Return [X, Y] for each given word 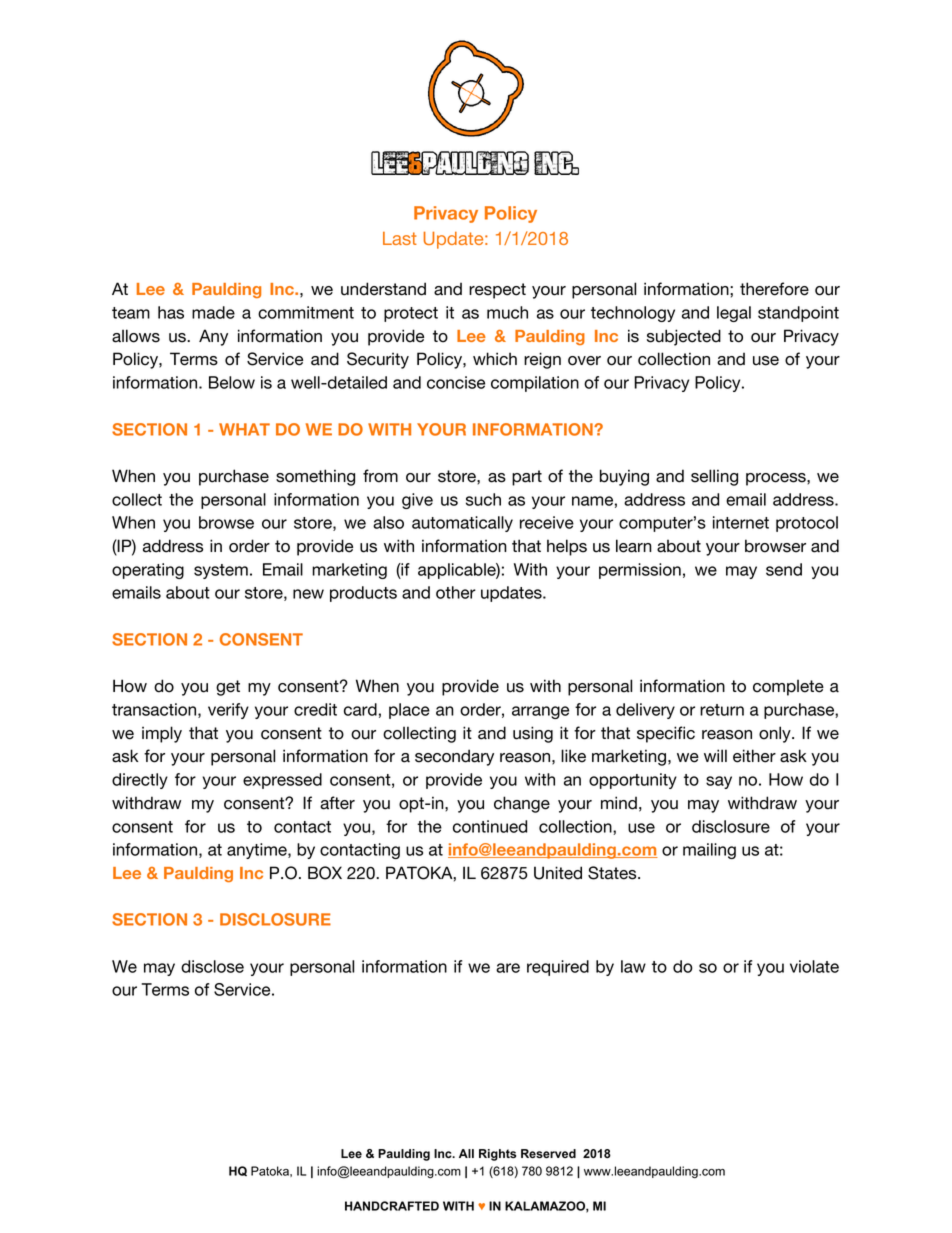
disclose [212, 966]
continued [490, 826]
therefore [774, 289]
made [213, 312]
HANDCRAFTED [392, 1206]
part [527, 478]
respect [497, 291]
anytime [258, 851]
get [228, 688]
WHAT [244, 429]
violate [814, 966]
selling [714, 477]
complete [788, 687]
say [719, 782]
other [456, 592]
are [508, 968]
